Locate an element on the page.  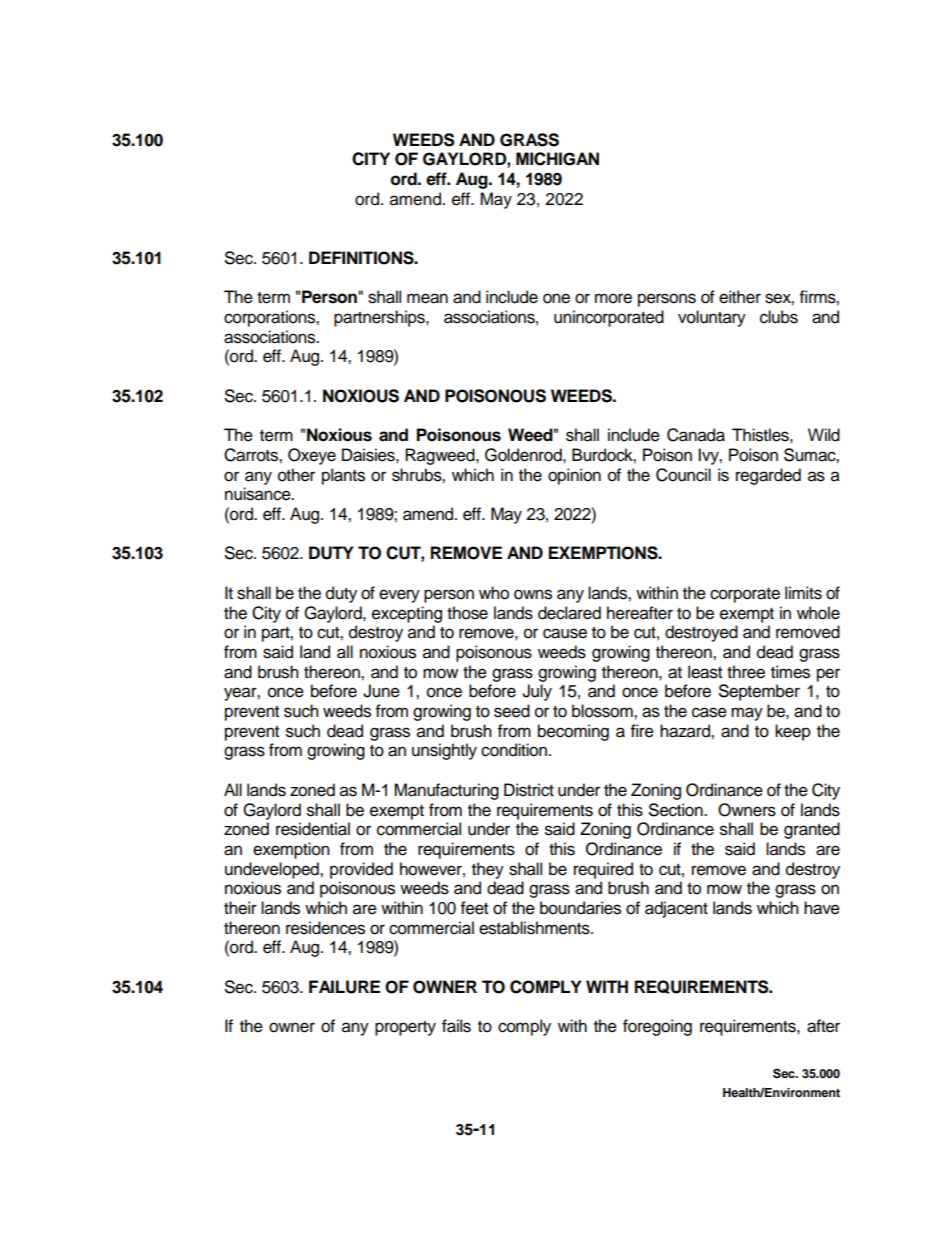
opinion is located at coordinates (574, 476).
